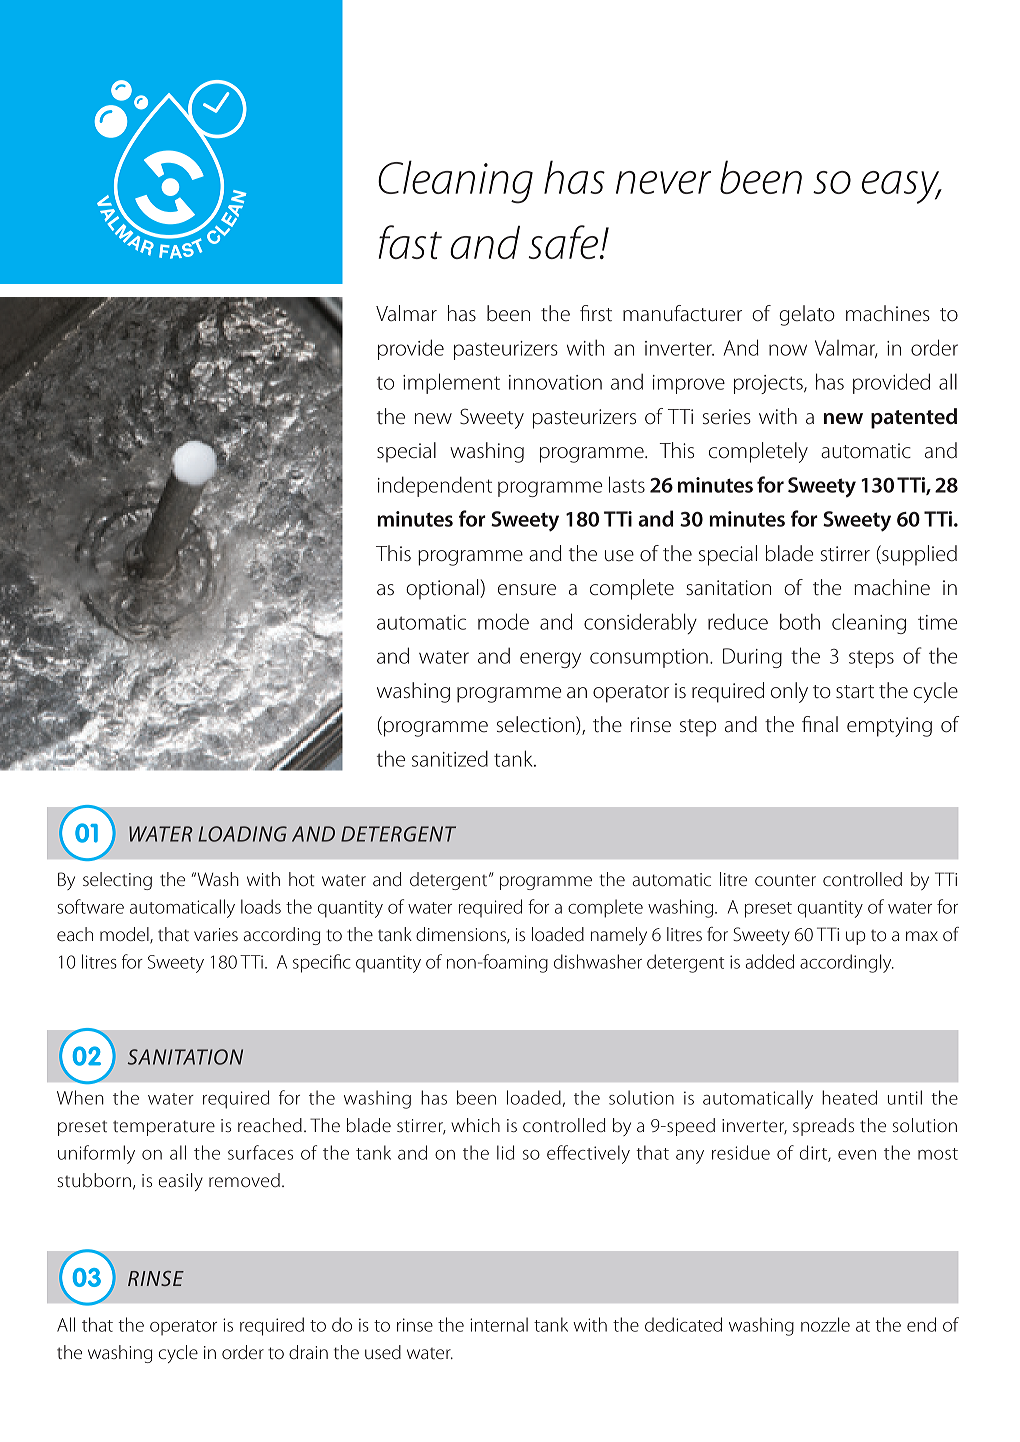 The width and height of the document is (1020, 1442). I want to click on innovation, so click(555, 382).
